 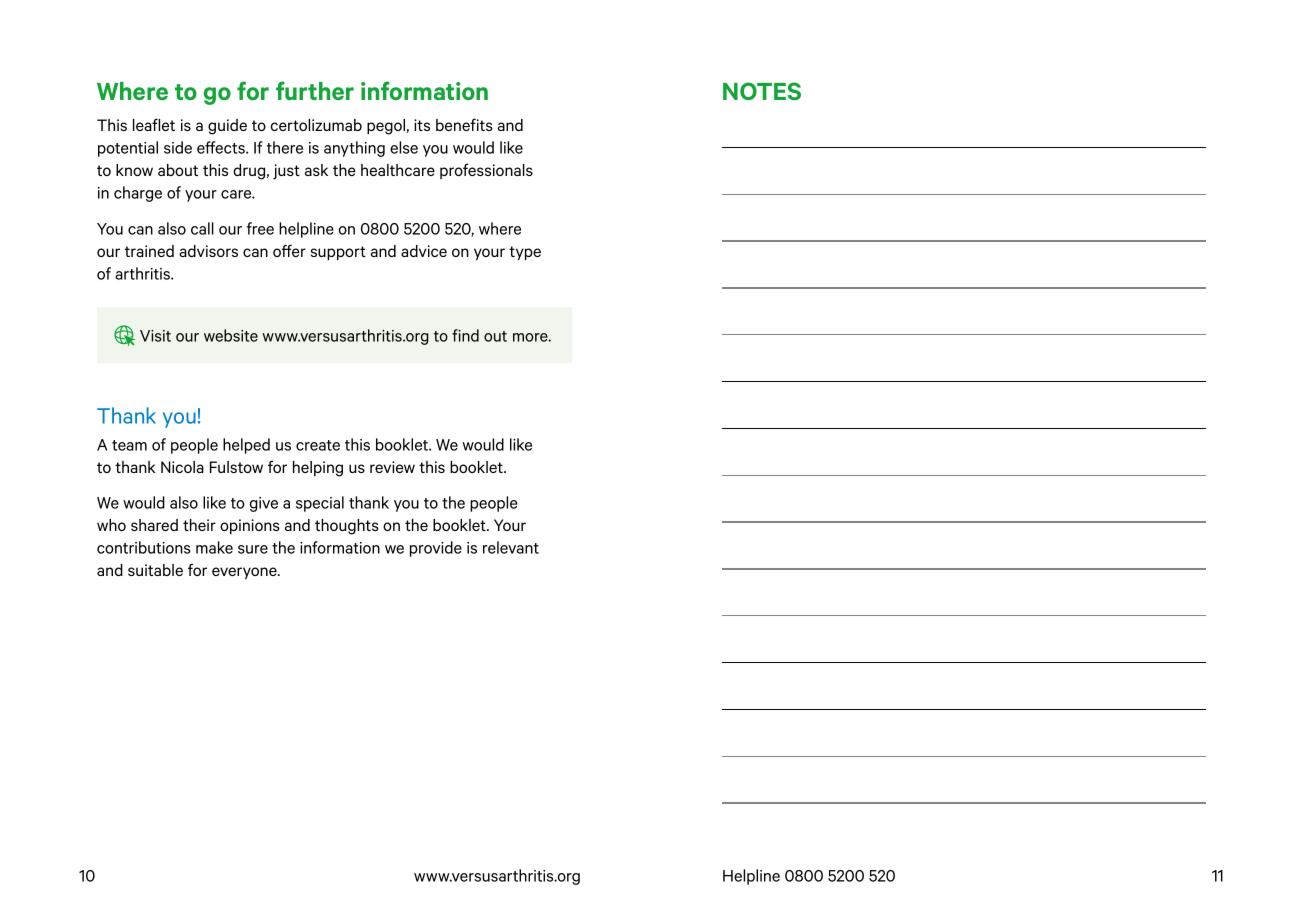 I want to click on make, so click(x=214, y=547).
